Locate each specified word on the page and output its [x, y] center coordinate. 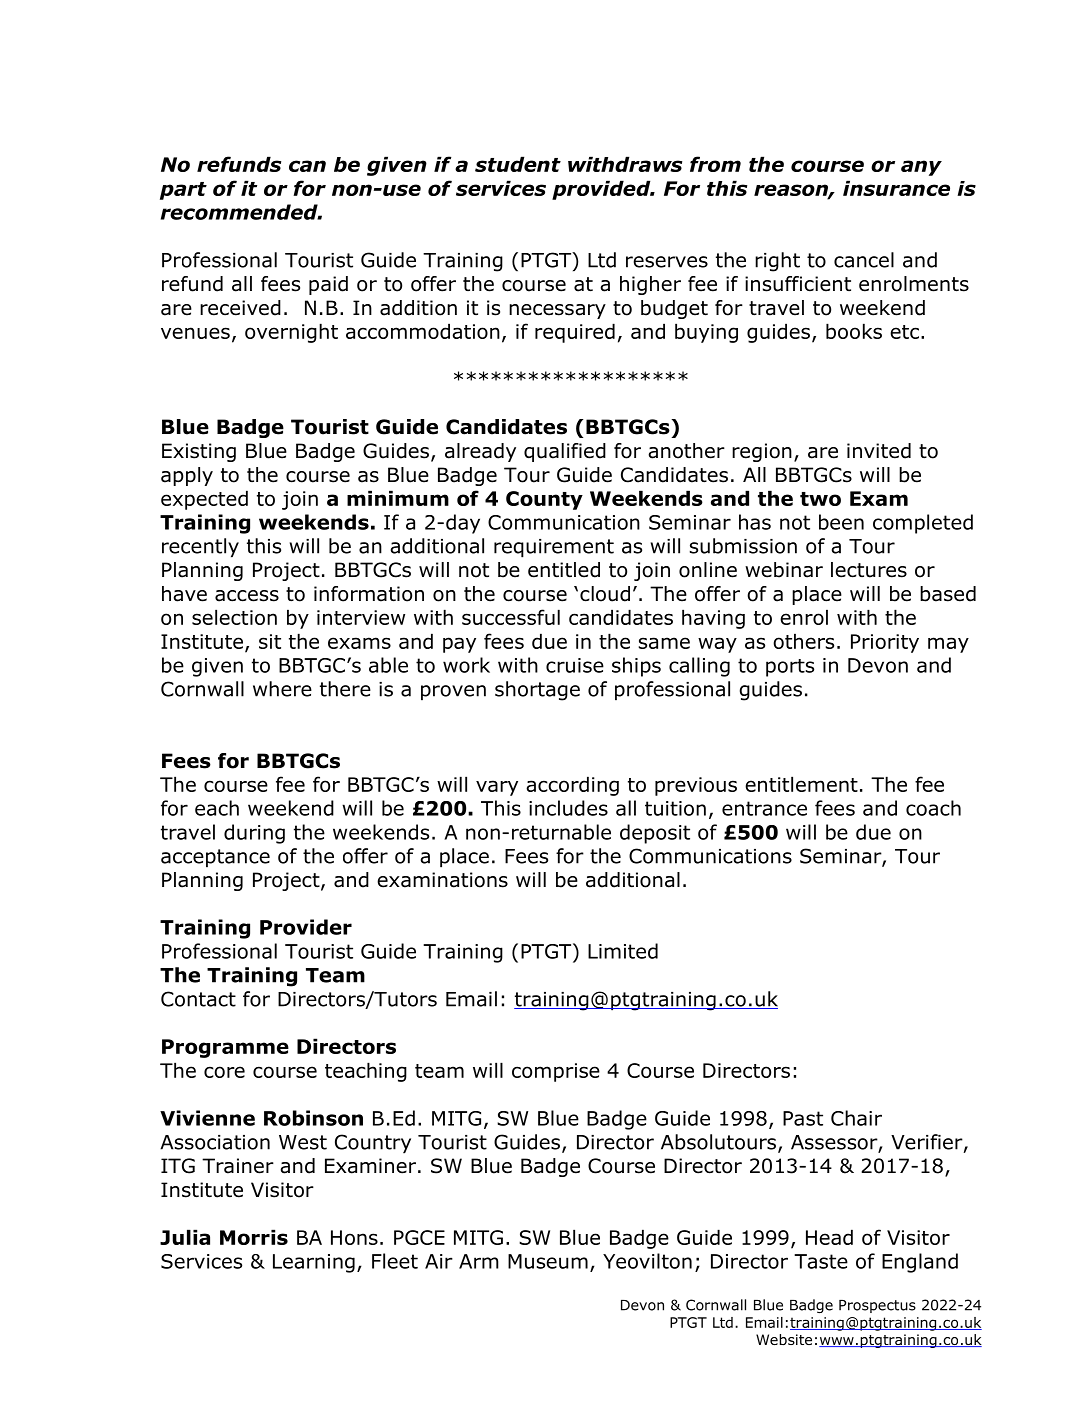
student [518, 164]
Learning [314, 1263]
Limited [623, 951]
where [282, 689]
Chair [856, 1118]
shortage [537, 691]
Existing [199, 452]
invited [879, 451]
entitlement [801, 784]
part [183, 191]
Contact [198, 999]
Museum [548, 1261]
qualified [565, 452]
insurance [896, 188]
